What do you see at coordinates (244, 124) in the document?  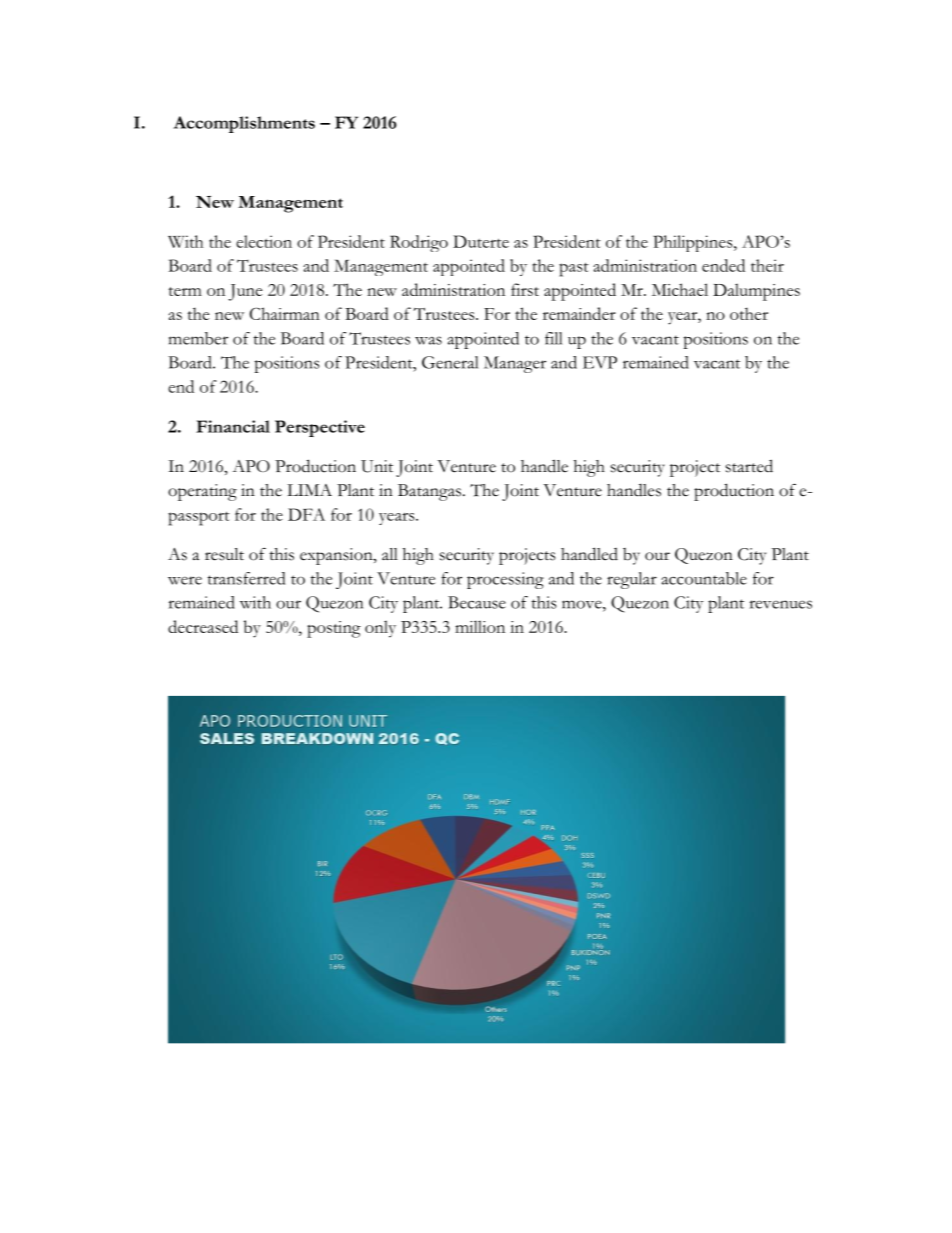 I see `Accomplishments` at bounding box center [244, 124].
